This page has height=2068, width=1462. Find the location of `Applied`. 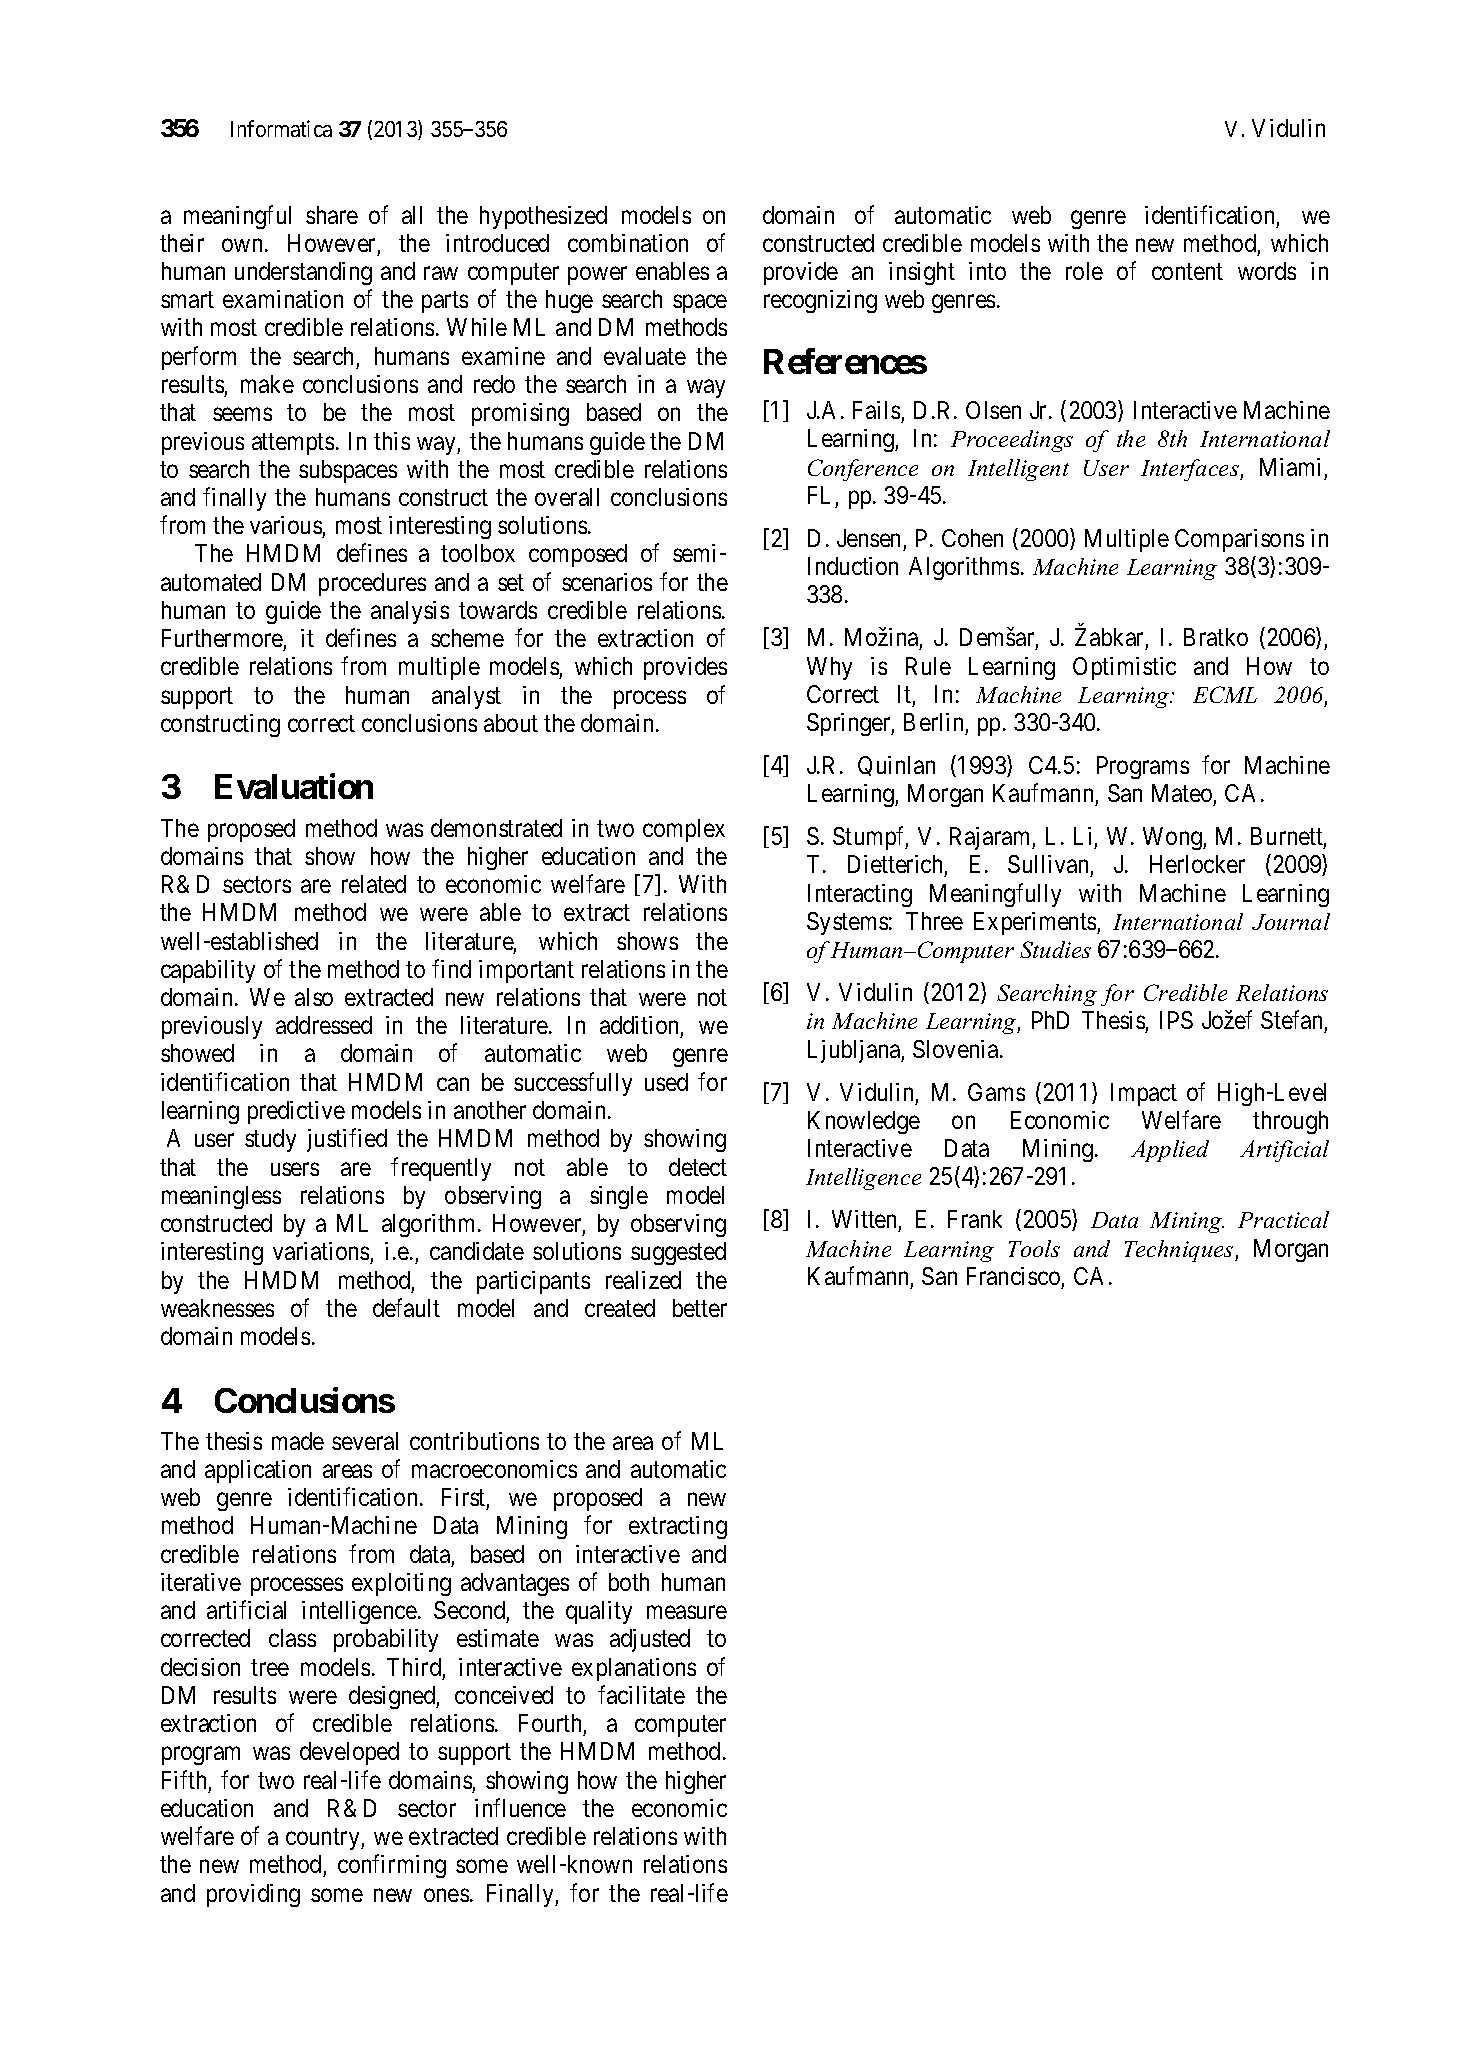

Applied is located at coordinates (1170, 1151).
